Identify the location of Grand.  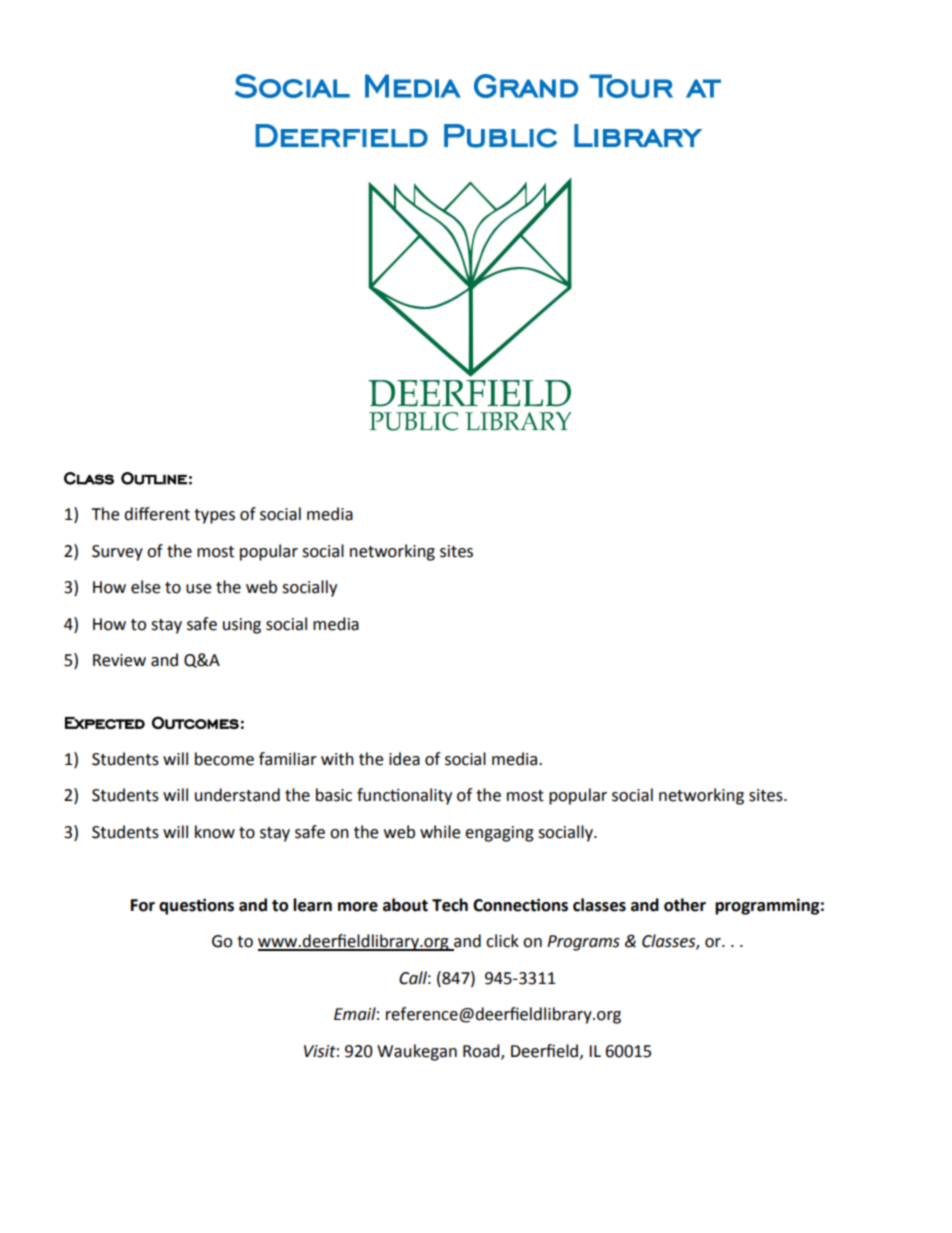
(526, 86).
